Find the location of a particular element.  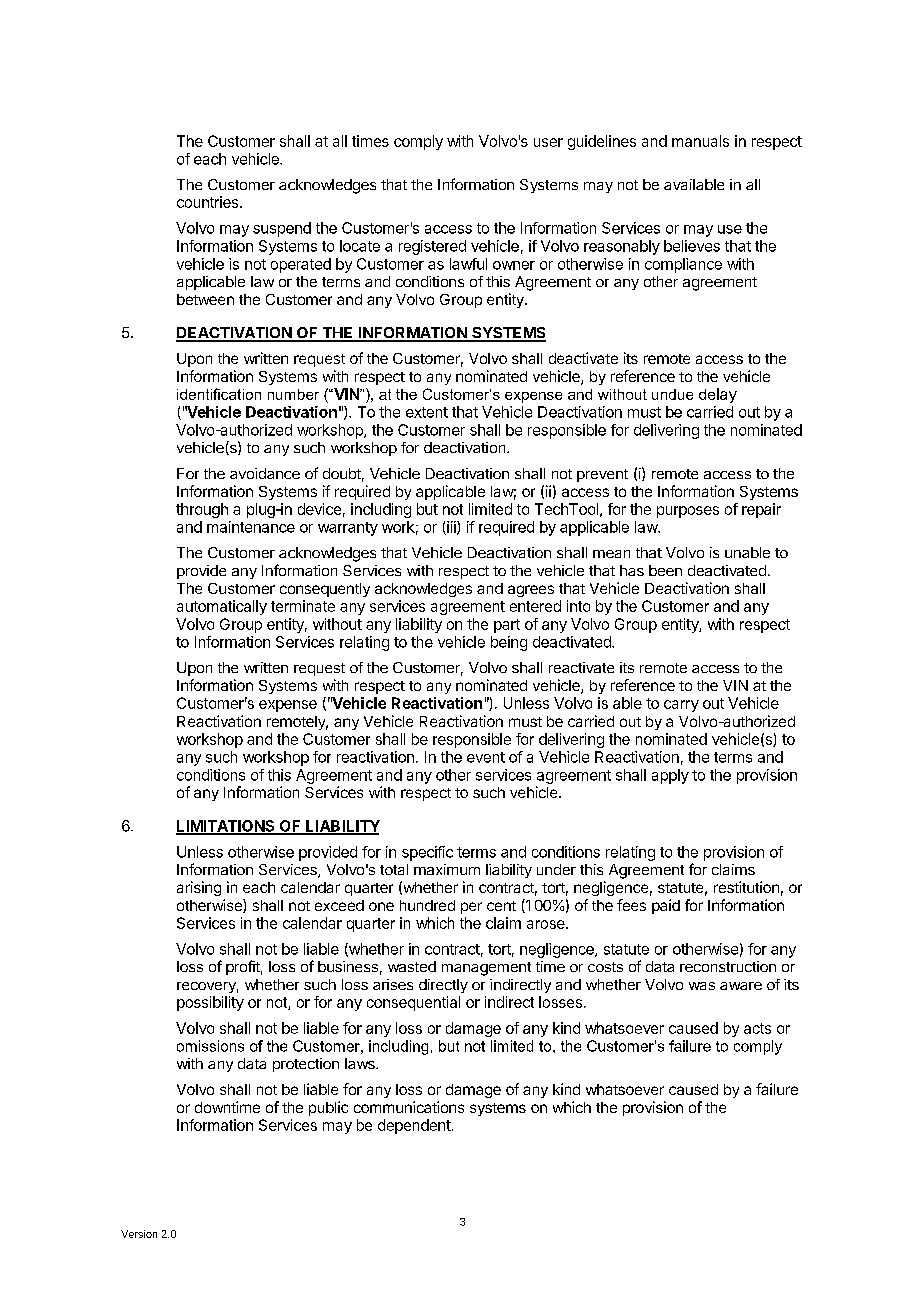

undue is located at coordinates (672, 394).
